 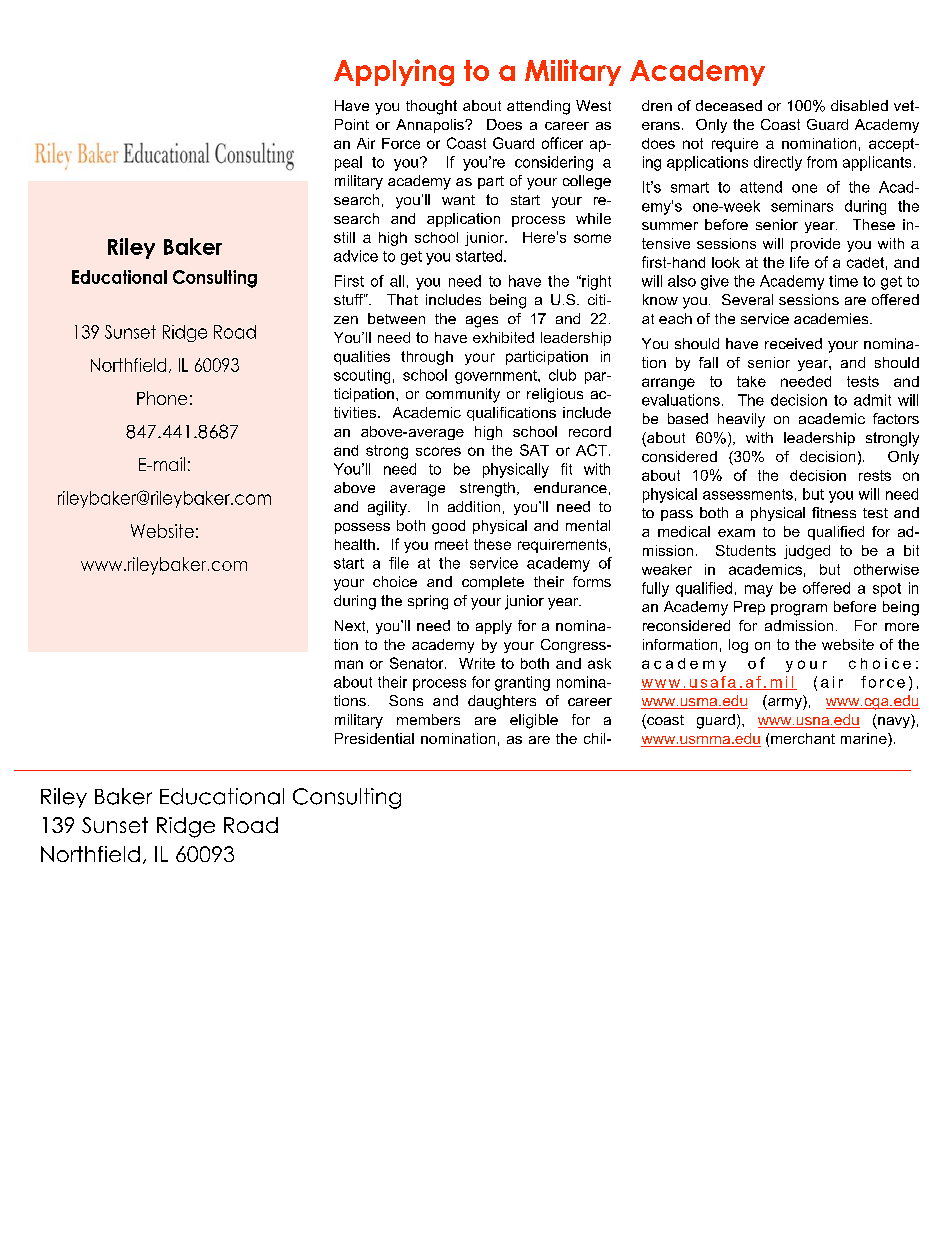 What do you see at coordinates (590, 431) in the screenshot?
I see `record` at bounding box center [590, 431].
